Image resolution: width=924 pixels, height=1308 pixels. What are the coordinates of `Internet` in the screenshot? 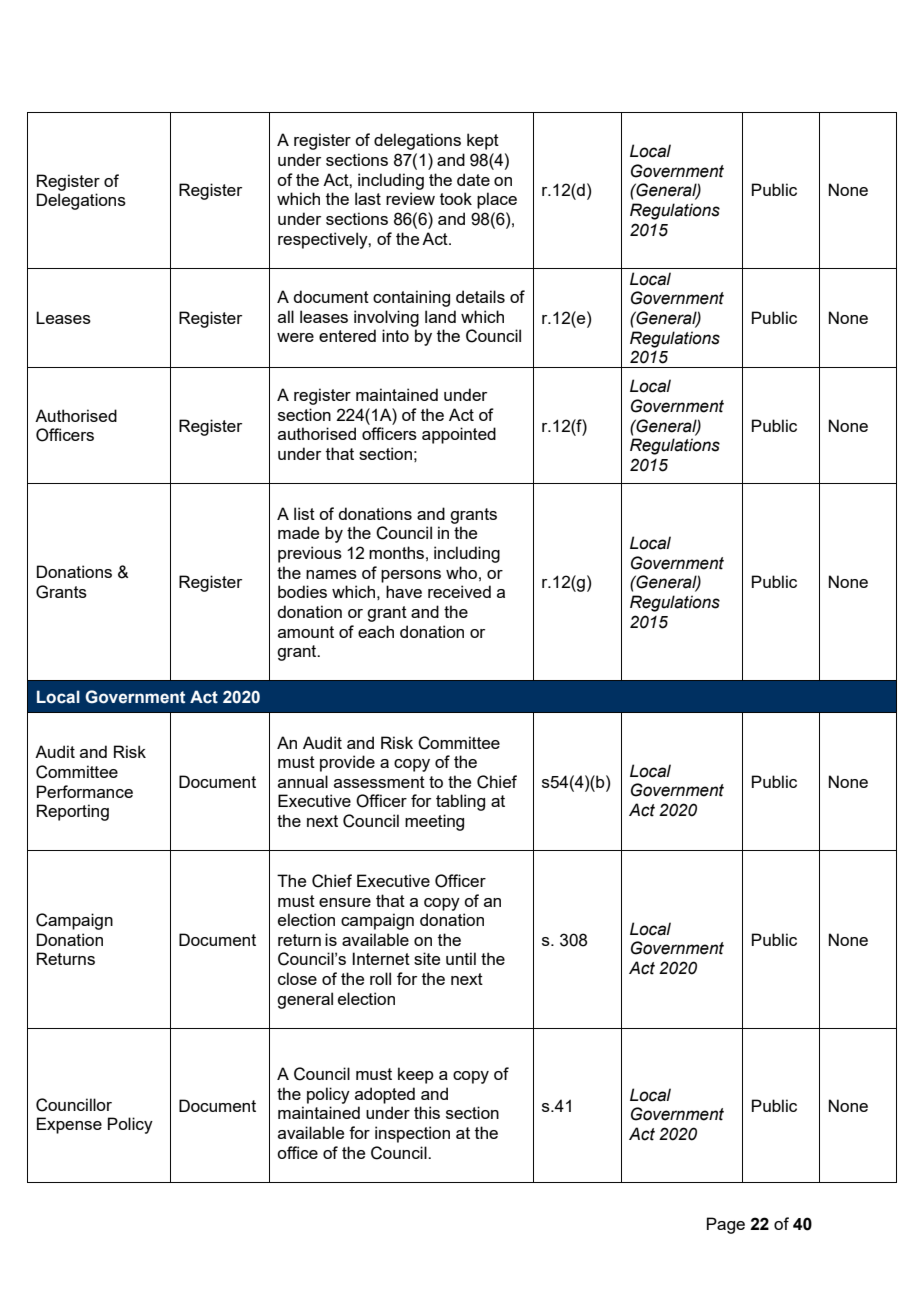 It's located at (381, 958).
